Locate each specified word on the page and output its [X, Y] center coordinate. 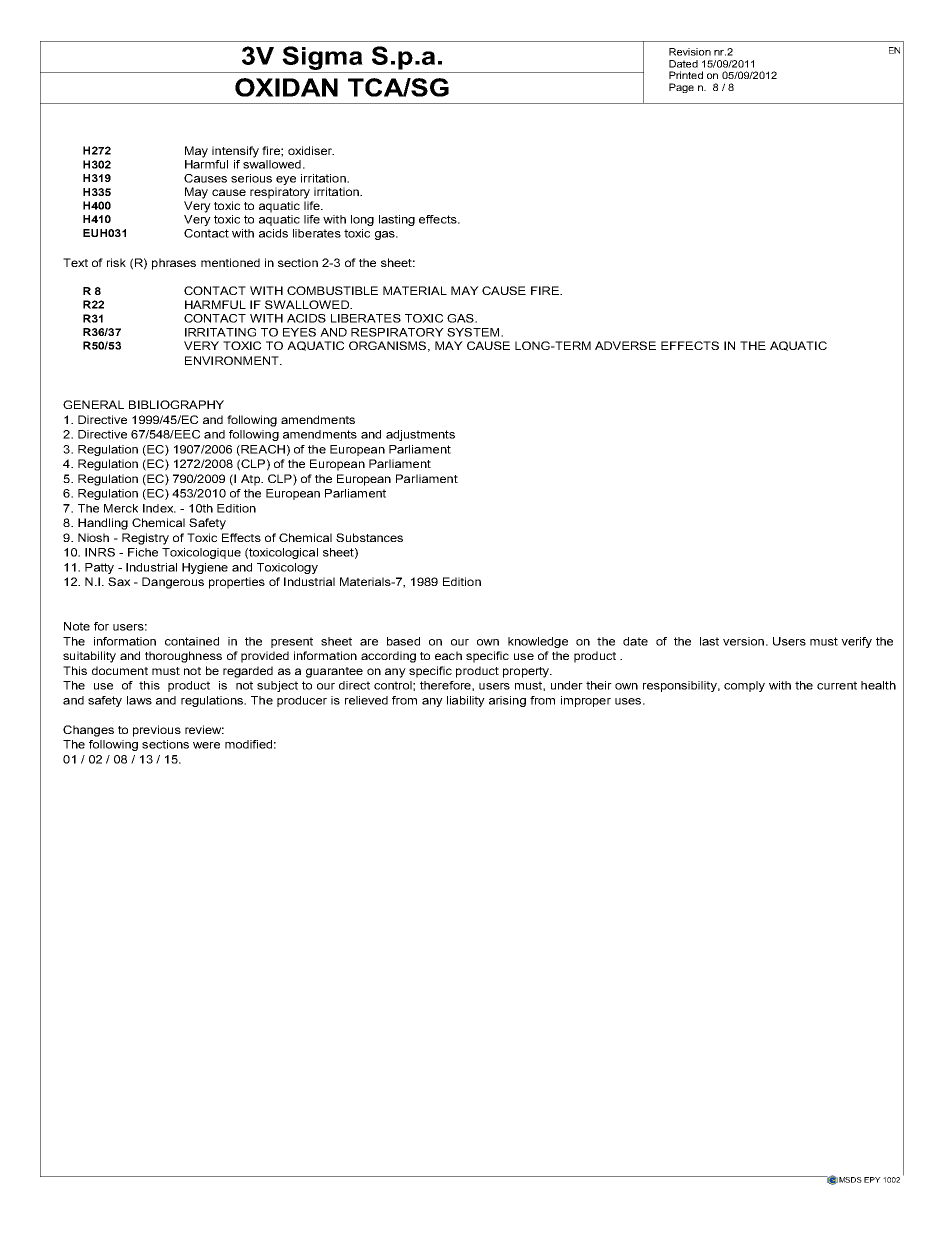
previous [157, 731]
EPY [872, 1180]
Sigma [322, 58]
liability [466, 701]
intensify [235, 152]
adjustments [420, 435]
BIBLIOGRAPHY [176, 404]
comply [744, 686]
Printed [686, 75]
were [206, 745]
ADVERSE [625, 345]
